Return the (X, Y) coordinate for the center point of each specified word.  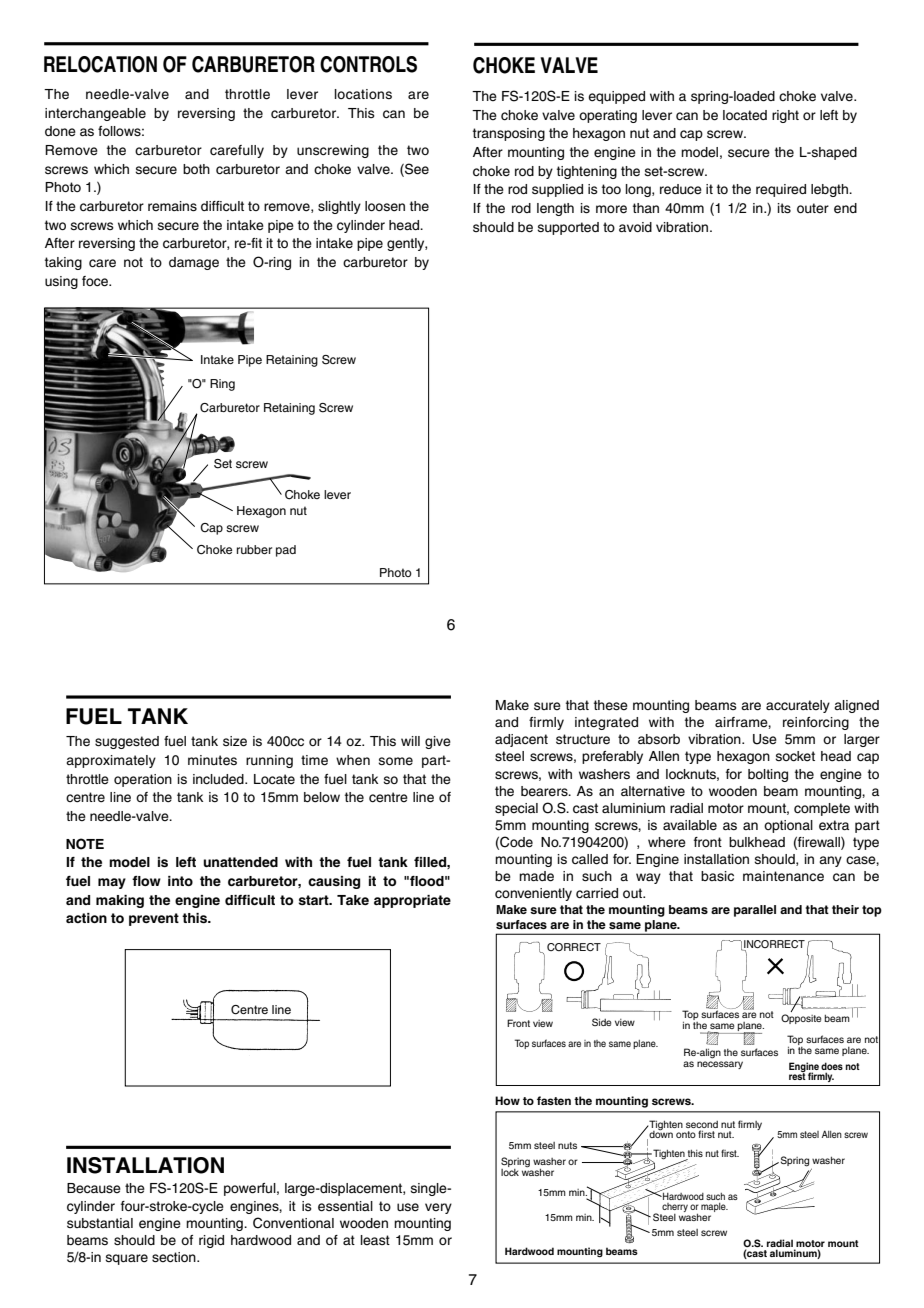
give (438, 742)
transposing (509, 134)
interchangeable (95, 114)
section (175, 1257)
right (785, 116)
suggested (127, 742)
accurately (798, 706)
